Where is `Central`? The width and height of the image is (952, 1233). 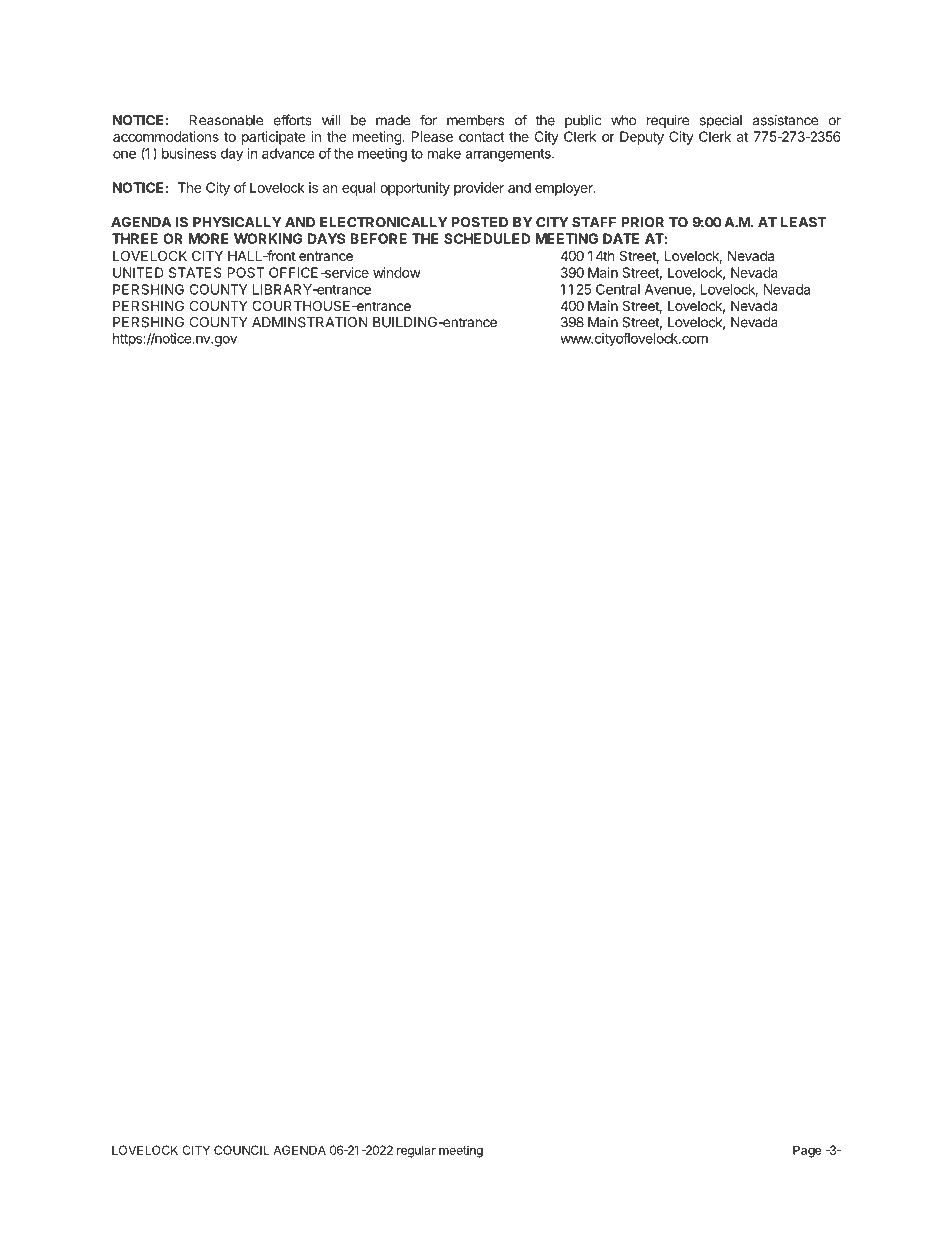
Central is located at coordinates (618, 289).
